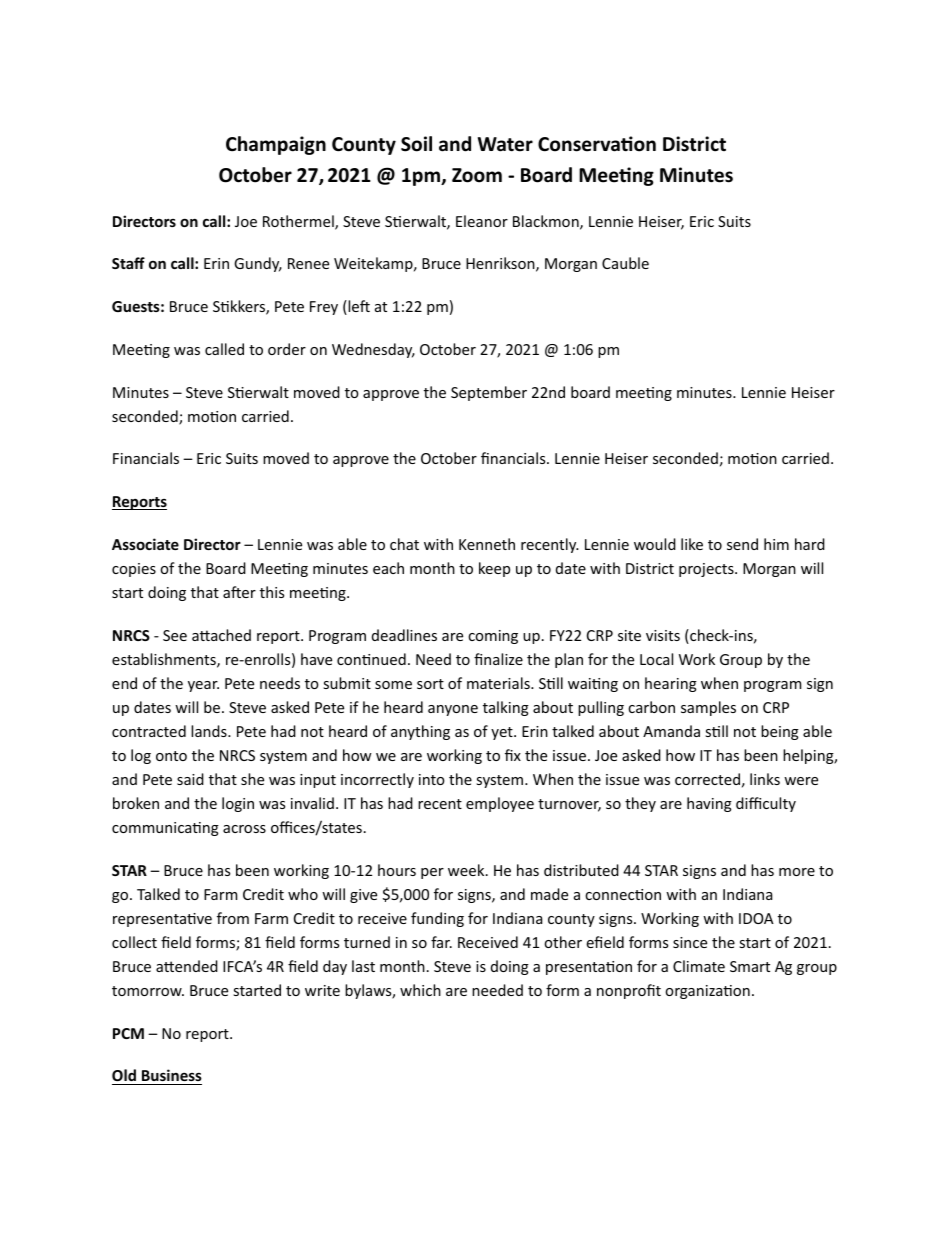 The height and width of the screenshot is (1233, 952). Describe the element at coordinates (493, 637) in the screenshot. I see `coming` at that location.
